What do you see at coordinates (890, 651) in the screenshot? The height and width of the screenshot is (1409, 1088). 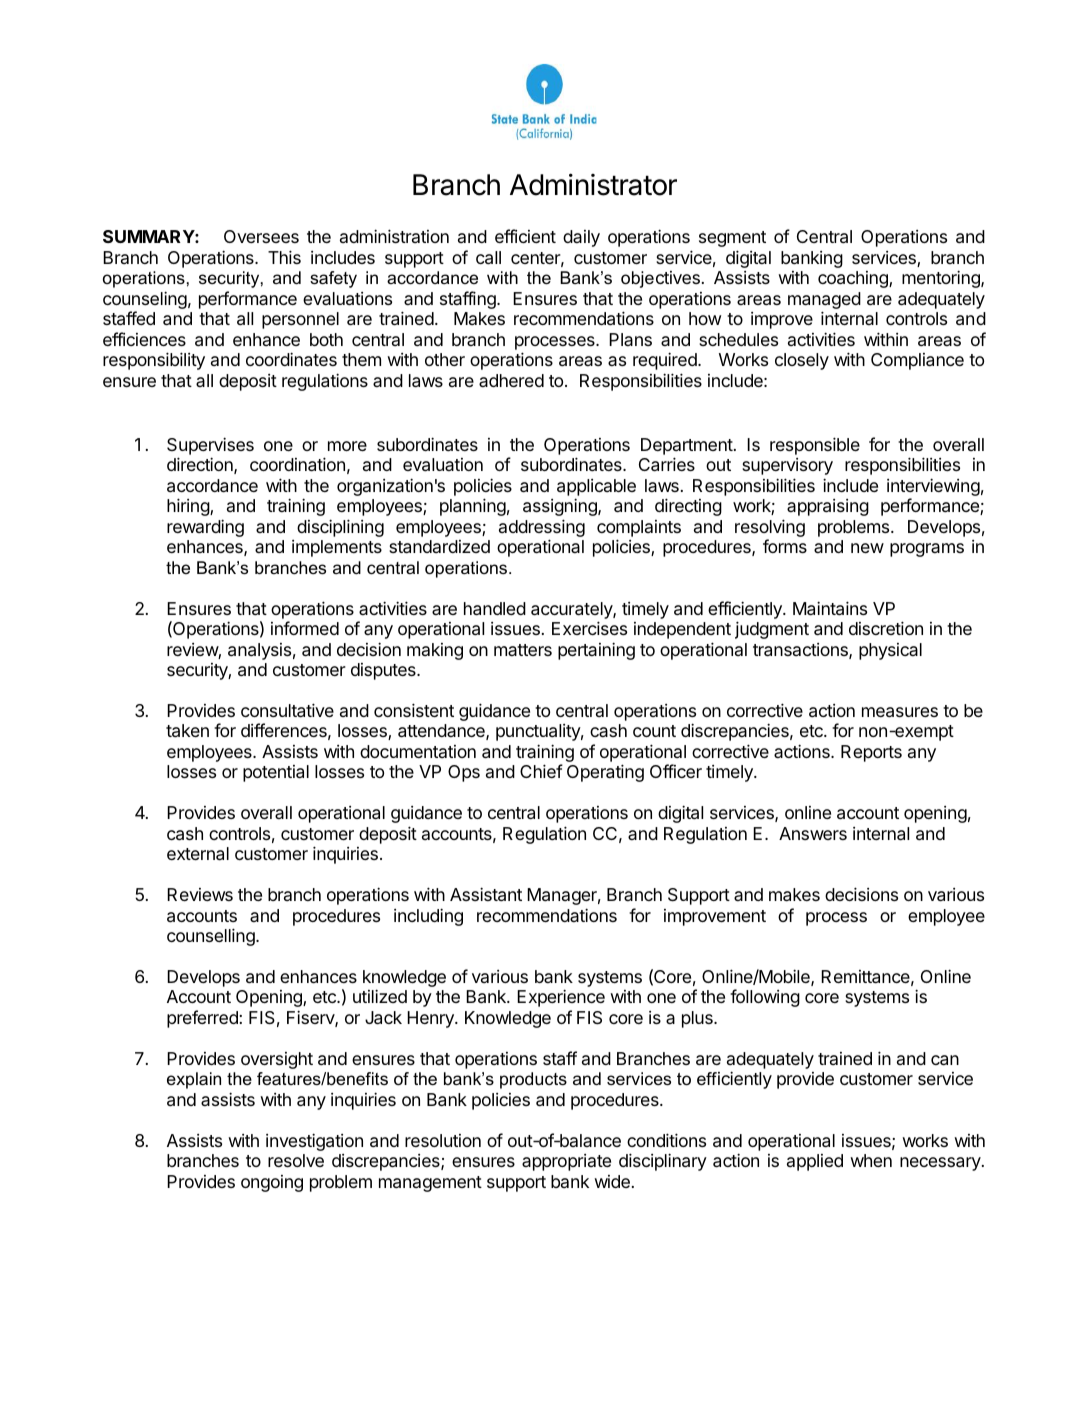 I see `physical` at bounding box center [890, 651].
